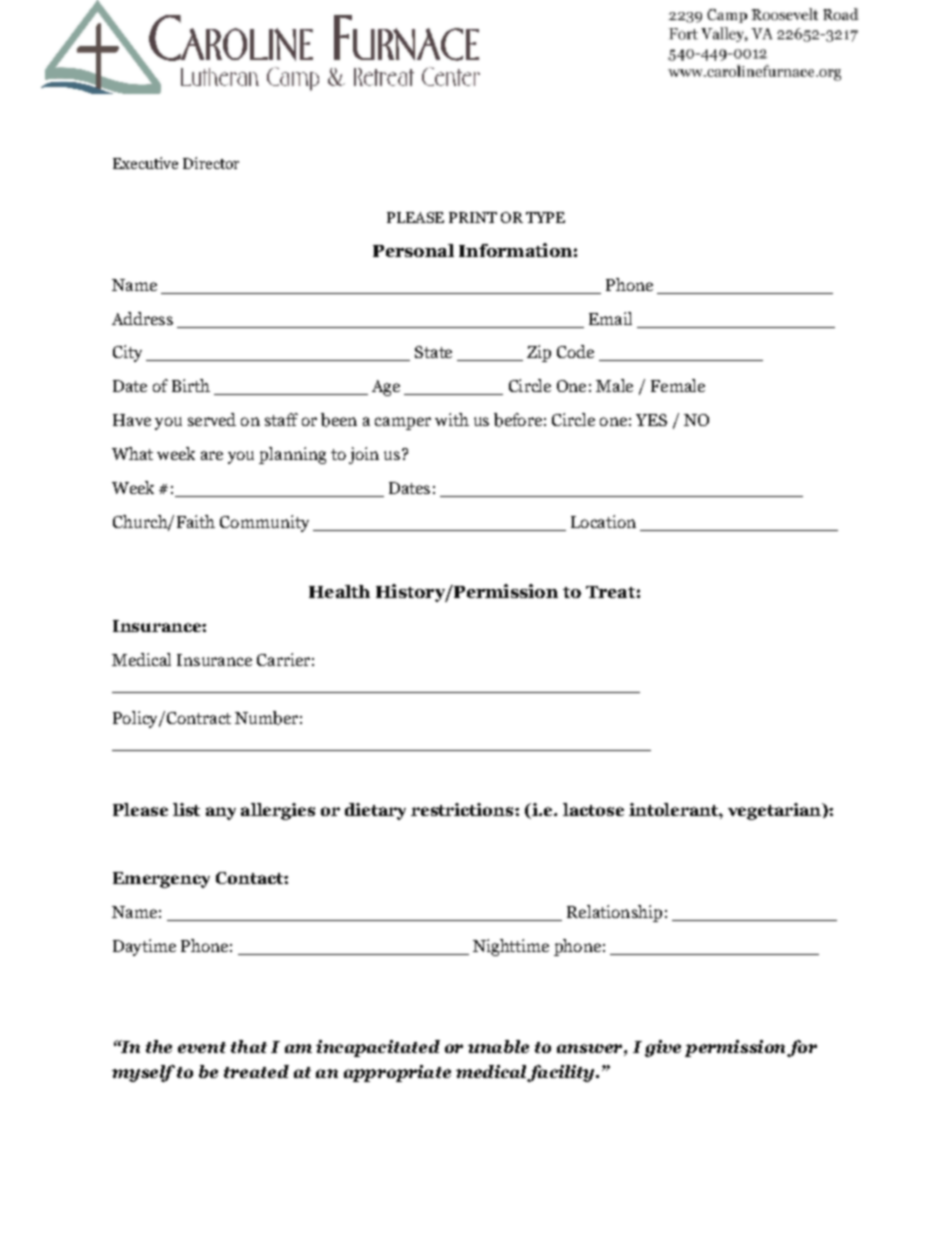 The image size is (952, 1233). What do you see at coordinates (545, 217) in the document?
I see `TYPE` at bounding box center [545, 217].
